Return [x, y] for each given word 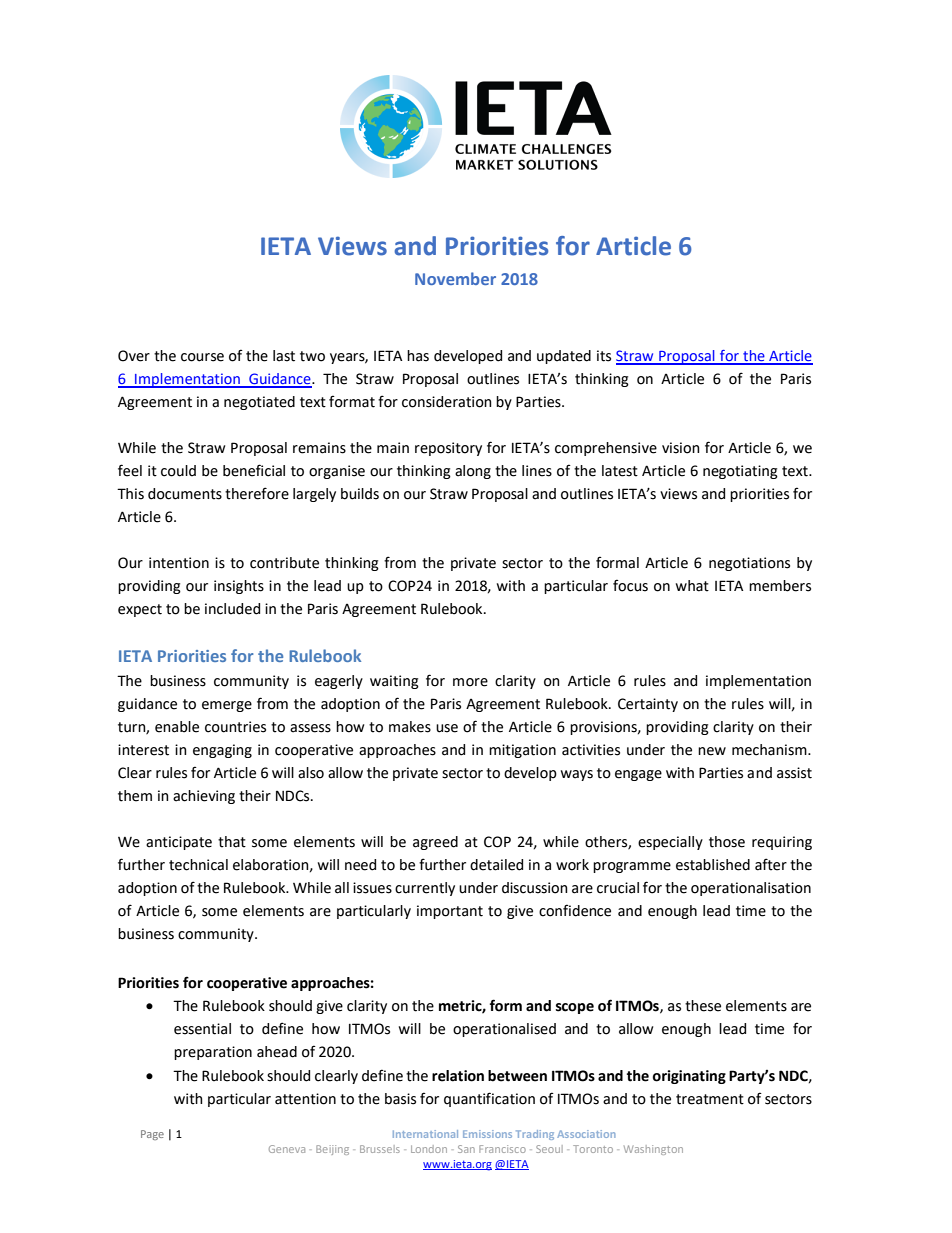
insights [239, 587]
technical [198, 865]
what [692, 586]
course [202, 357]
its [604, 356]
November [455, 278]
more [470, 682]
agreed [435, 843]
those [727, 842]
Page [152, 1135]
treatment [710, 1099]
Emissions [487, 1134]
